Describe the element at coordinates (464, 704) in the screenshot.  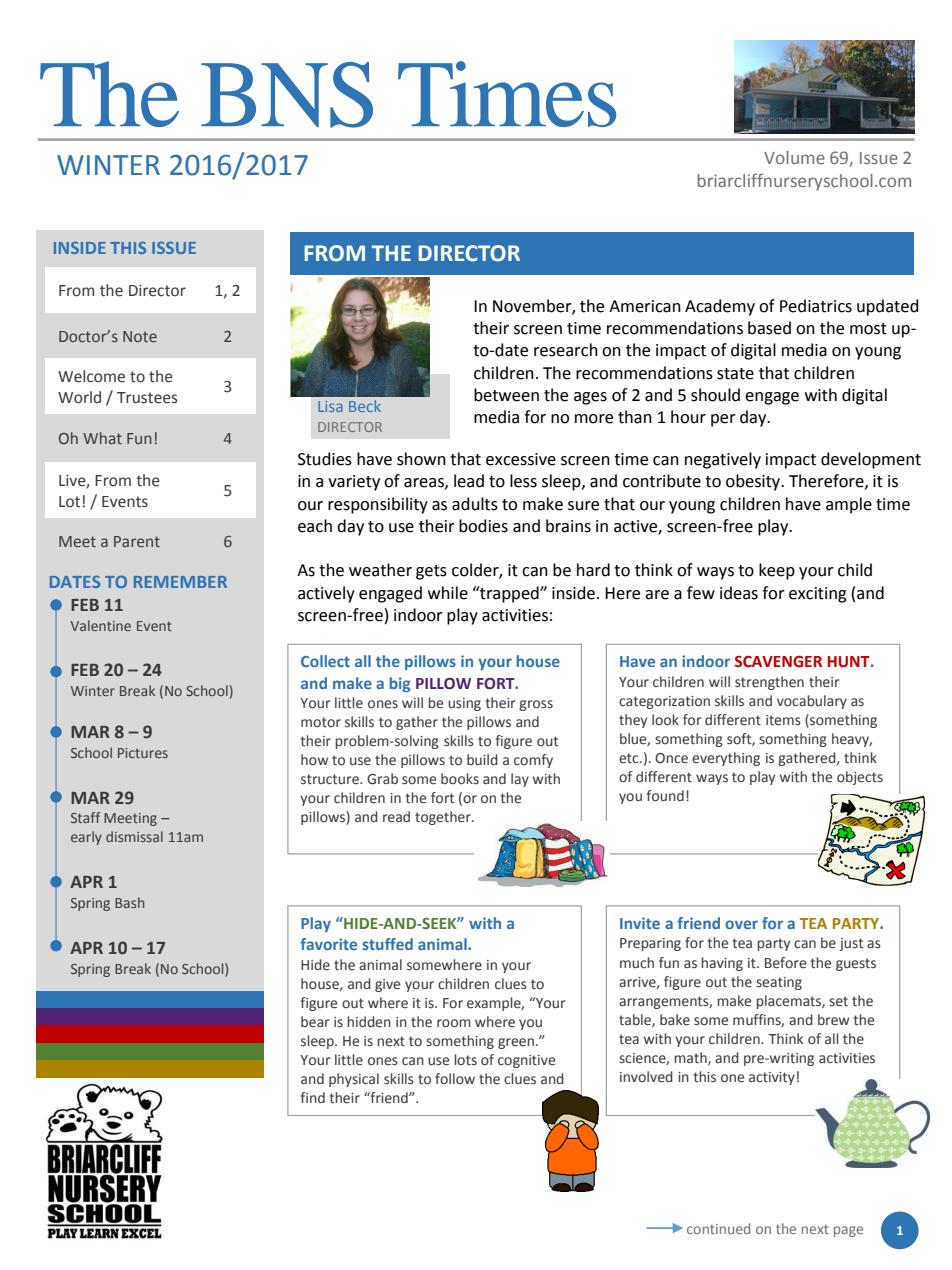
I see `using` at that location.
